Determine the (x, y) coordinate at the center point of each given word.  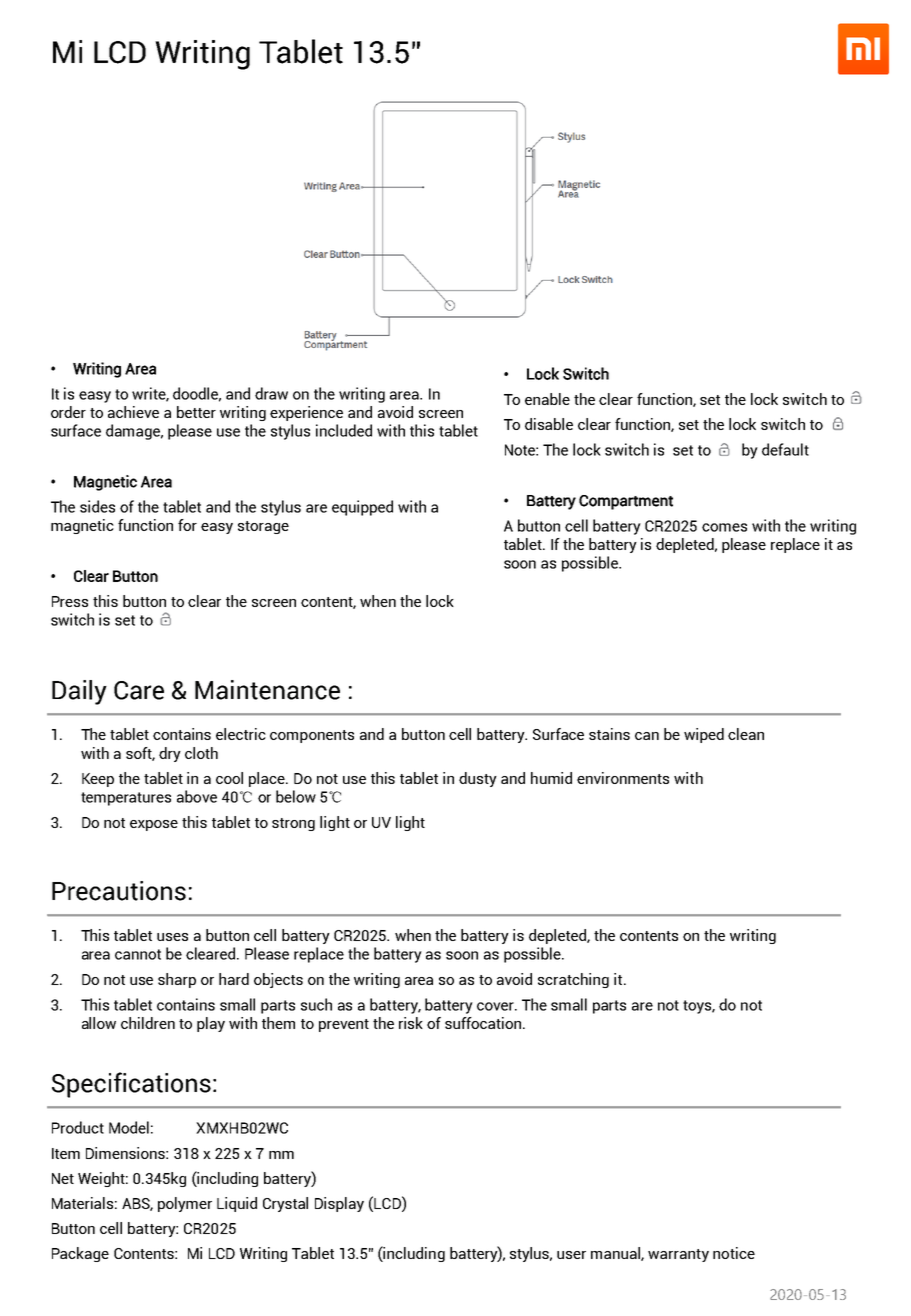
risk (411, 1023)
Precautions (119, 891)
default (785, 449)
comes (724, 527)
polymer (185, 1204)
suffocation (484, 1023)
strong (293, 824)
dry (170, 754)
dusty (478, 779)
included (344, 430)
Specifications (131, 1085)
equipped (362, 508)
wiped (704, 735)
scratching (573, 980)
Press (70, 601)
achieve (133, 412)
